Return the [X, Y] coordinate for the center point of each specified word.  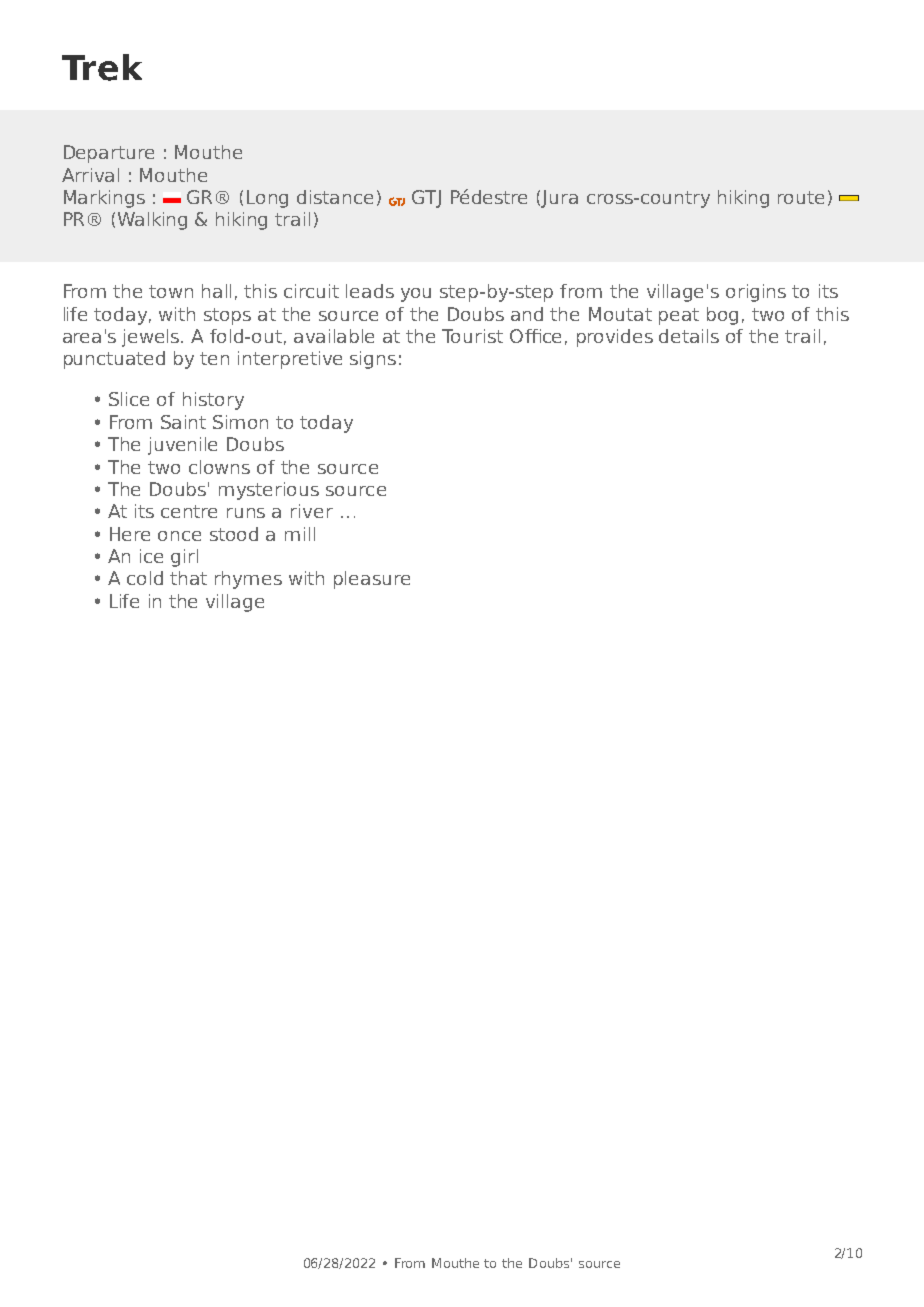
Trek [102, 67]
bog [722, 316]
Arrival [90, 175]
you [416, 295]
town [171, 291]
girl [184, 558]
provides [615, 338]
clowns [219, 467]
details [689, 336]
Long [267, 199]
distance [335, 197]
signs [373, 360]
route [801, 197]
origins [756, 293]
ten [214, 358]
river [312, 511]
